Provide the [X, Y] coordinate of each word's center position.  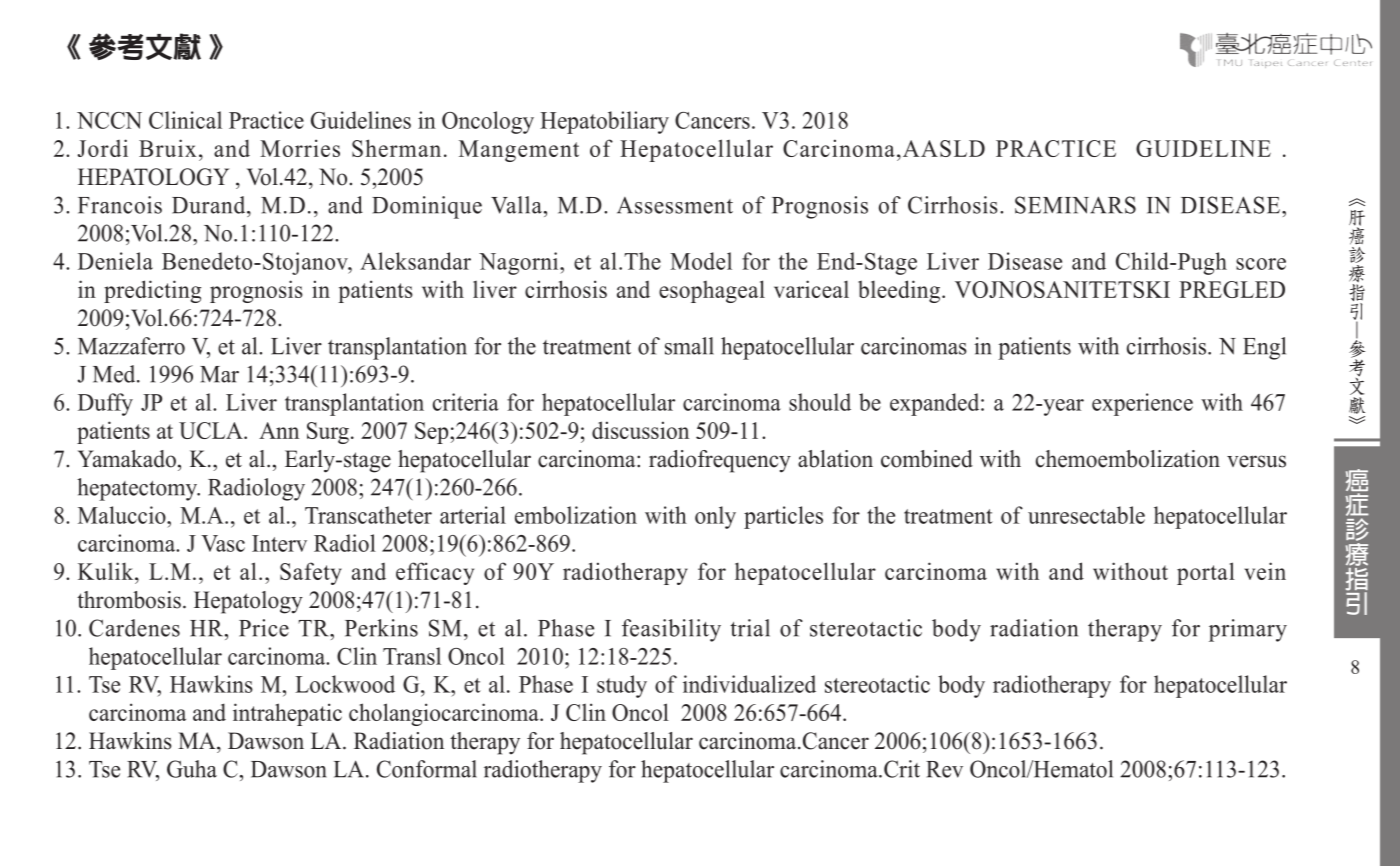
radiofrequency [720, 461]
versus [1256, 461]
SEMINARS [1075, 205]
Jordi [103, 148]
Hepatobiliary [604, 122]
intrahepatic [287, 714]
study [622, 686]
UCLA [212, 430]
